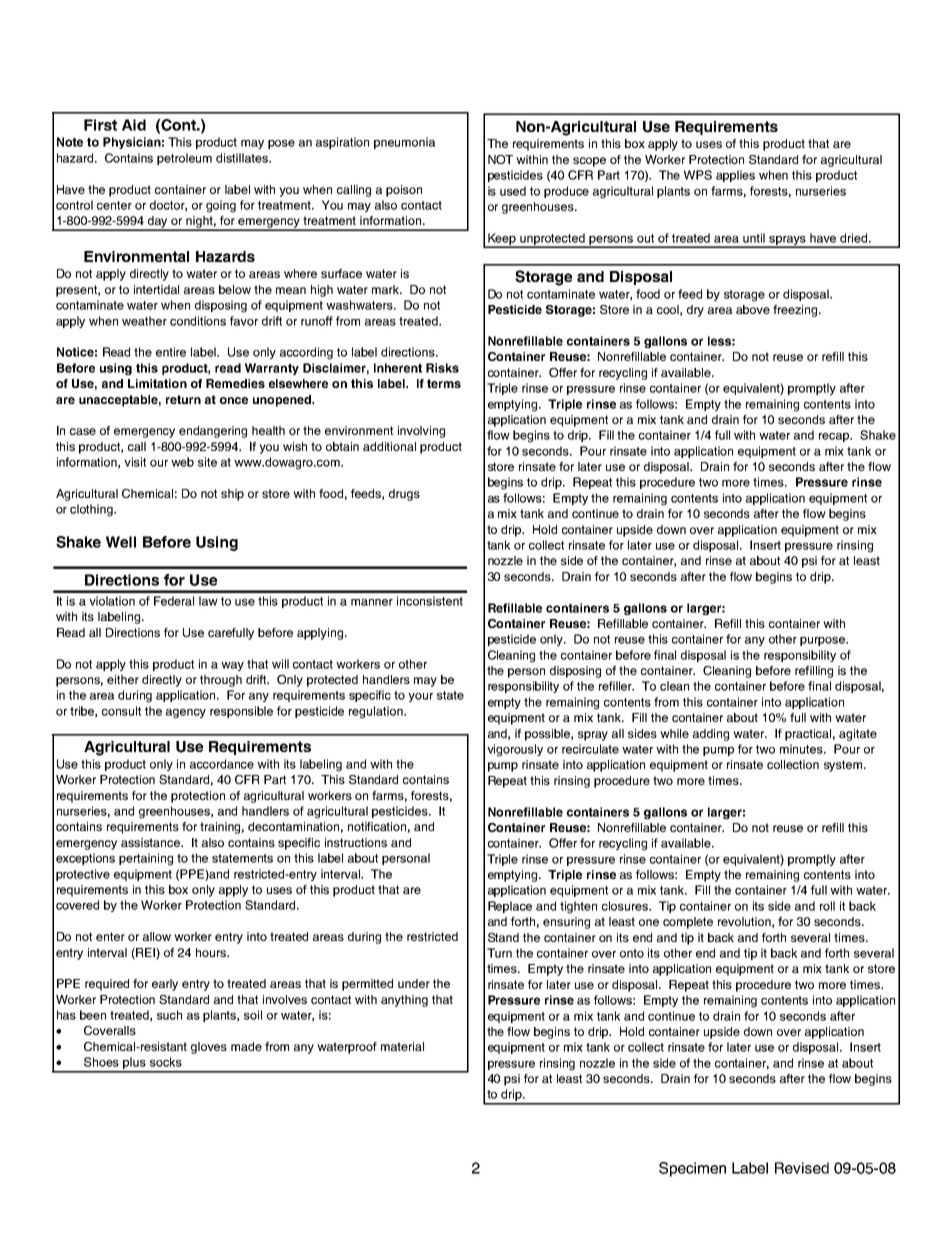 Image resolution: width=952 pixels, height=1233 pixels. Describe the element at coordinates (123, 679) in the document. I see `either` at that location.
